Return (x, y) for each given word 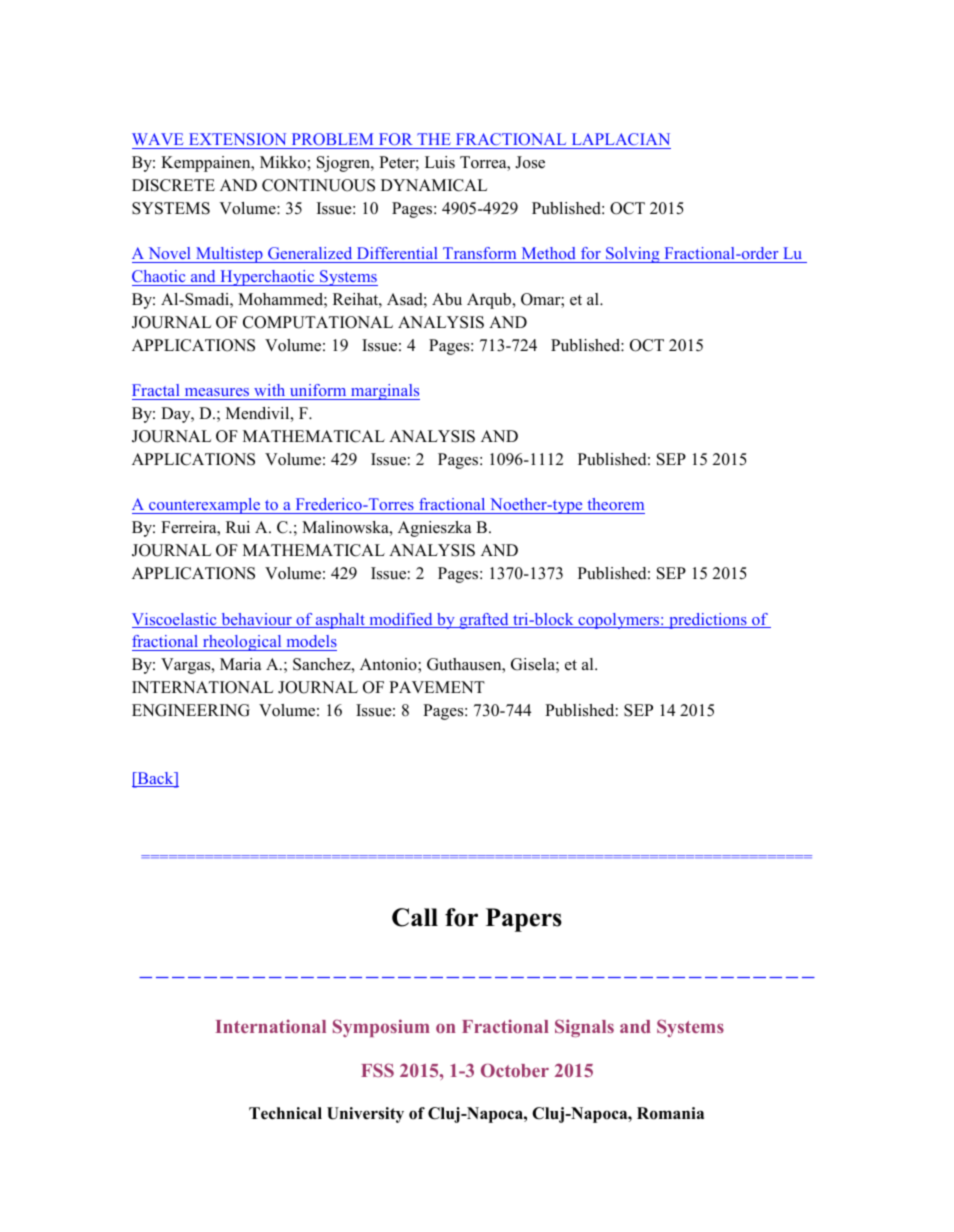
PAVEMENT (437, 687)
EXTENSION (237, 139)
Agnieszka (434, 529)
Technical (285, 1113)
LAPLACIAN (621, 139)
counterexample (205, 506)
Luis (440, 162)
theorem (615, 506)
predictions (708, 621)
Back (155, 779)
